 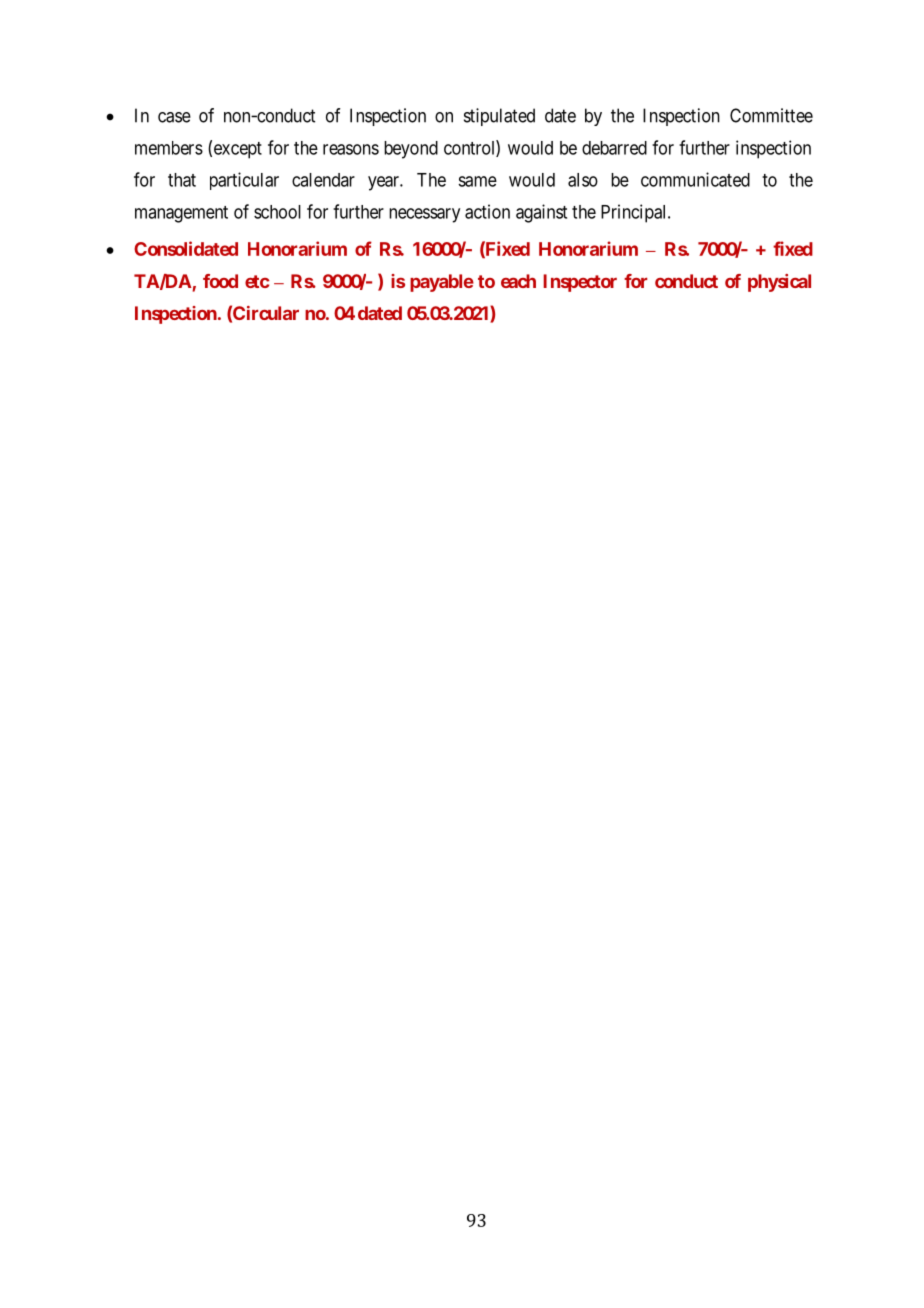 I want to click on members, so click(x=169, y=148).
